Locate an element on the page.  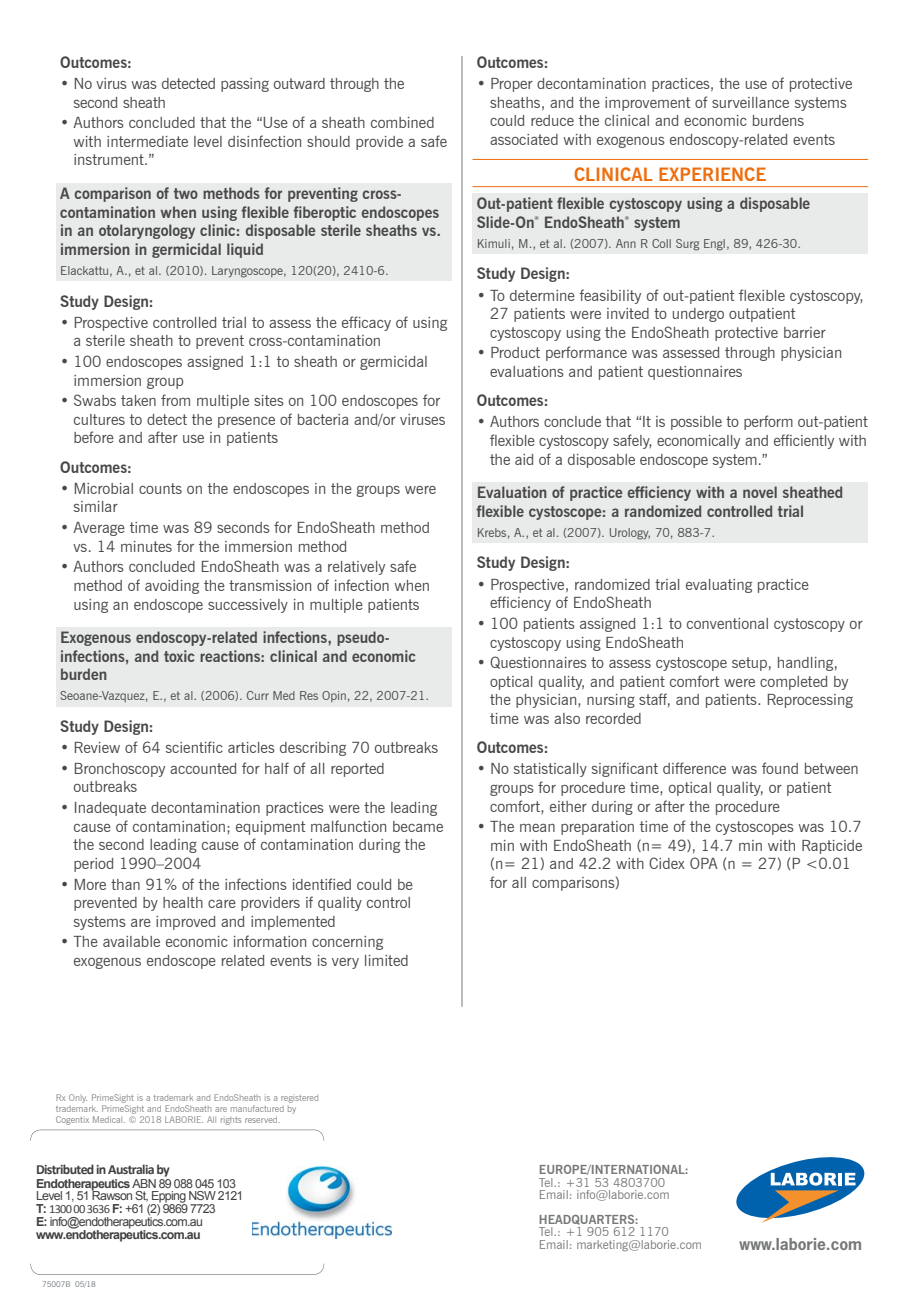
from is located at coordinates (175, 400).
